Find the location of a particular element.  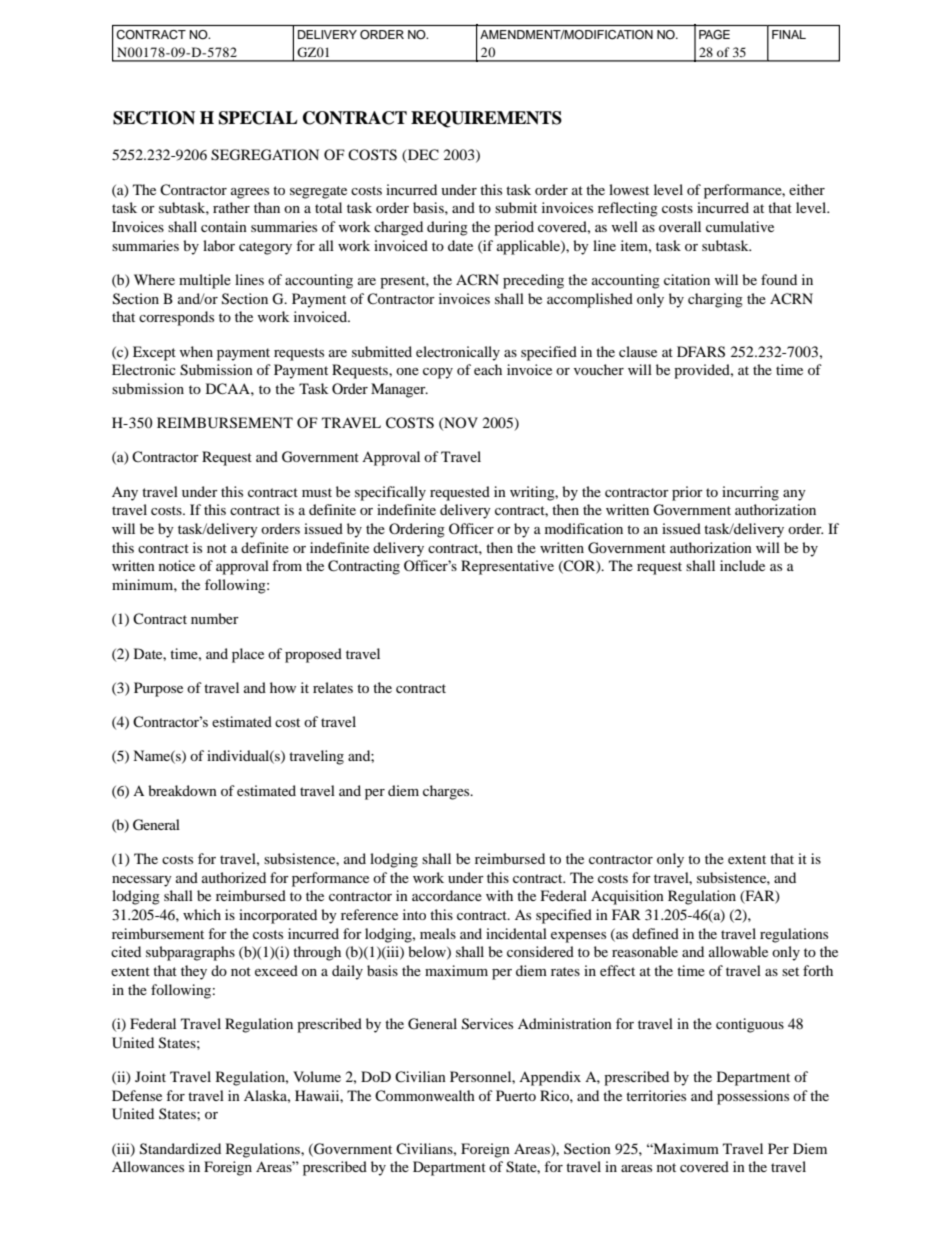

Standardized is located at coordinates (180, 1149).
